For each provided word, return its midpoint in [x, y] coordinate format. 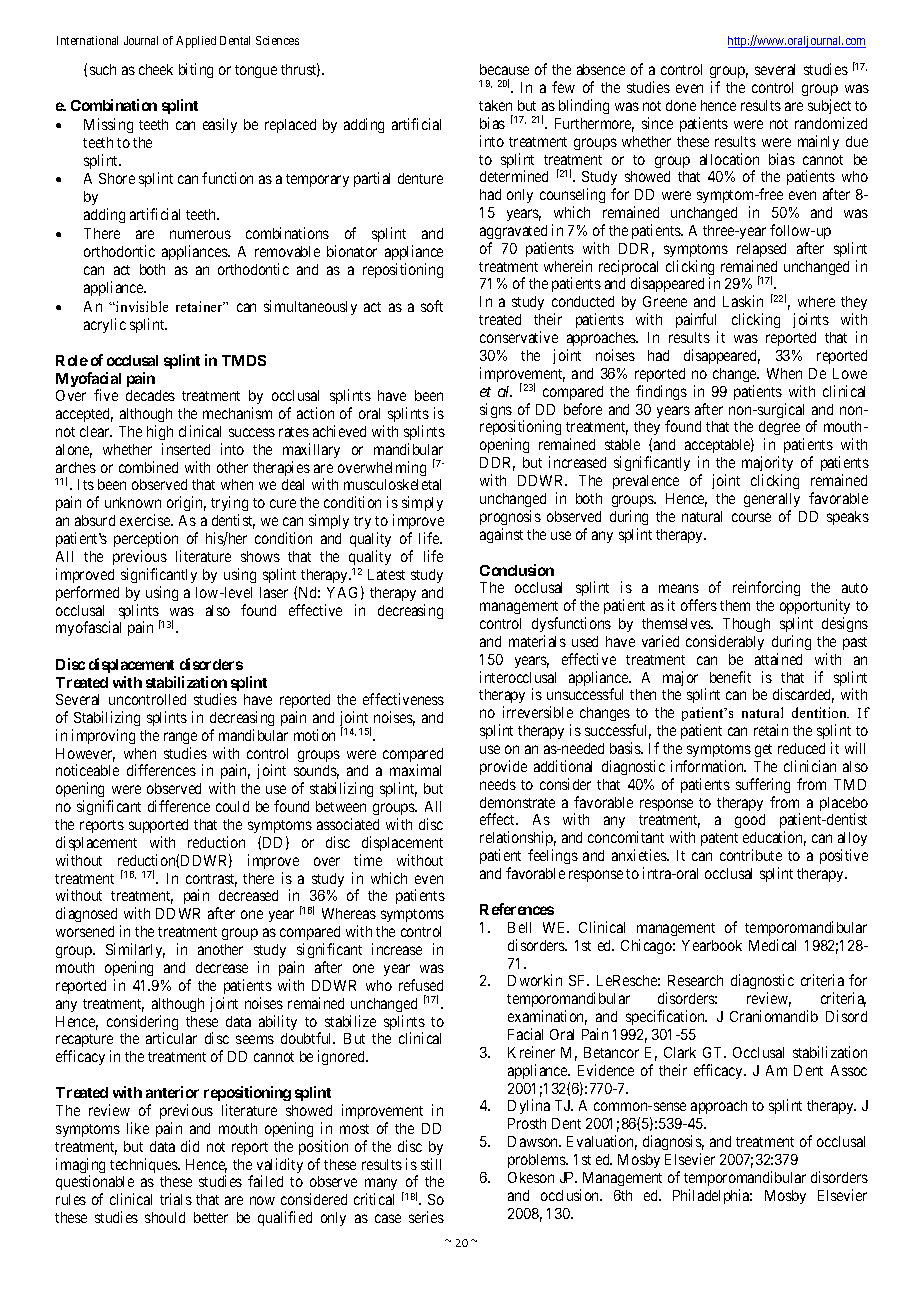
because [504, 69]
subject [829, 106]
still [431, 1164]
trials [176, 1199]
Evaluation [602, 1142]
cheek [156, 69]
